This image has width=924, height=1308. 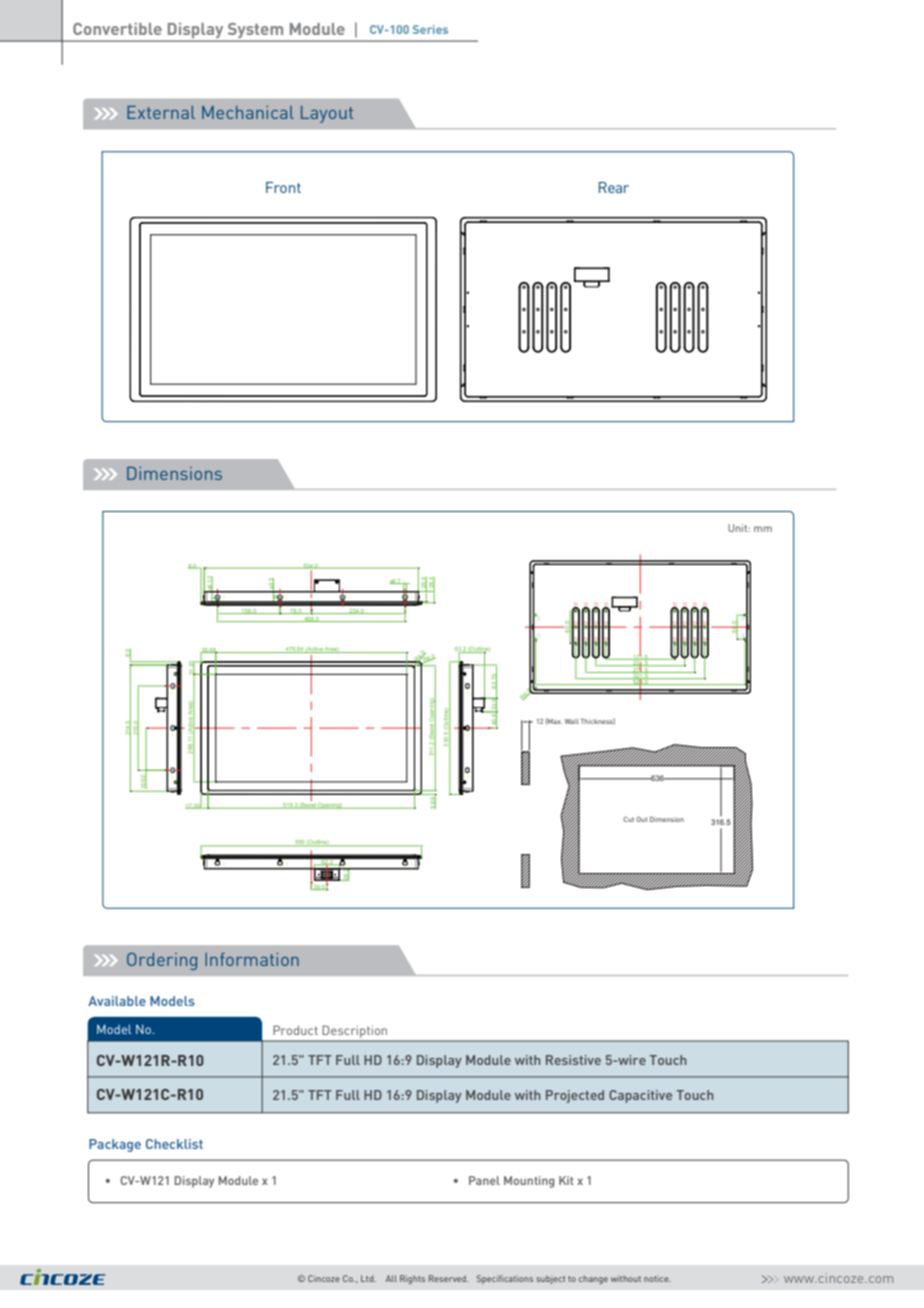 What do you see at coordinates (327, 114) in the image?
I see `Layout` at bounding box center [327, 114].
